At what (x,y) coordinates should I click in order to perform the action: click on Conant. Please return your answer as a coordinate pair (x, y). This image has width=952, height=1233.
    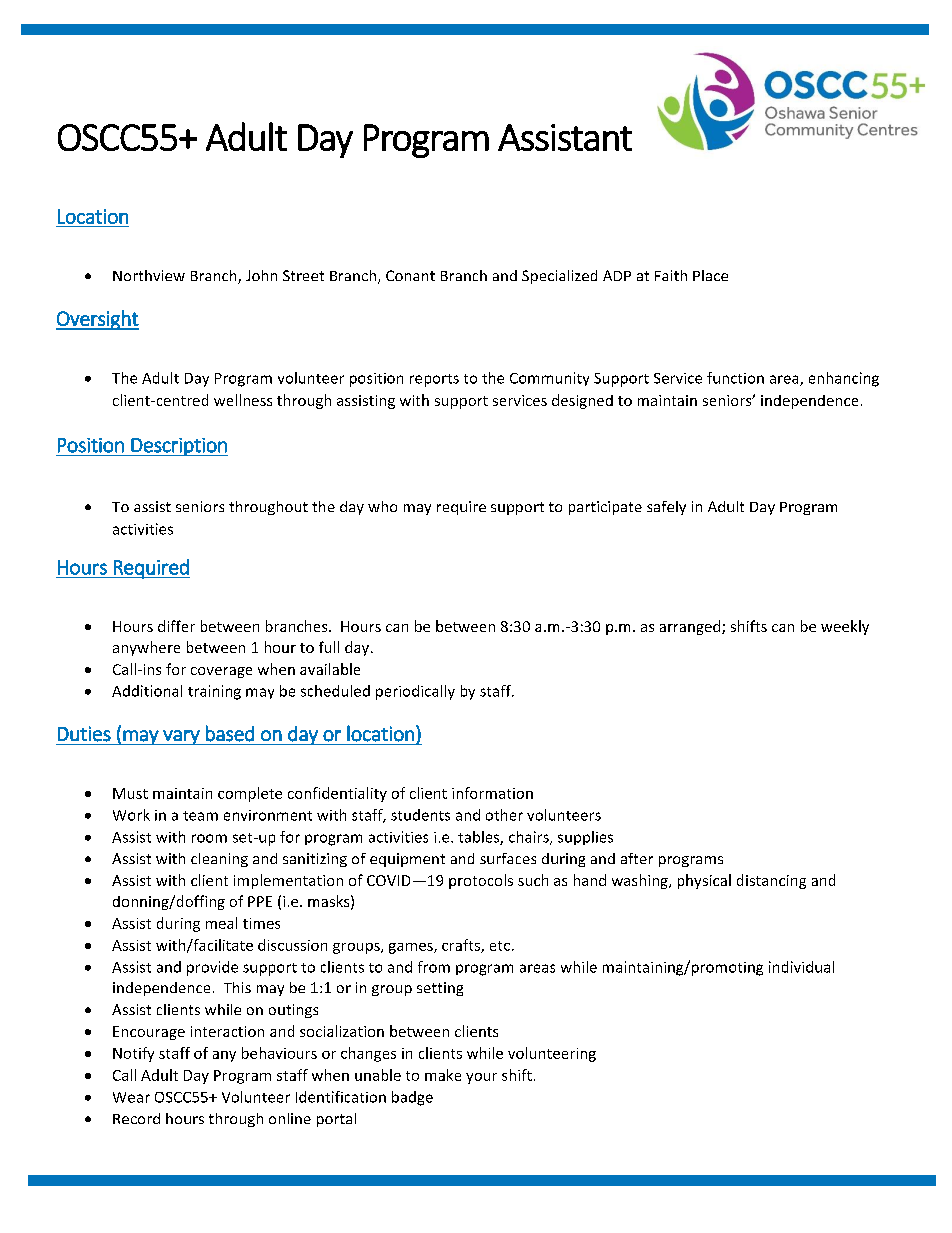
    Looking at the image, I should click on (410, 275).
